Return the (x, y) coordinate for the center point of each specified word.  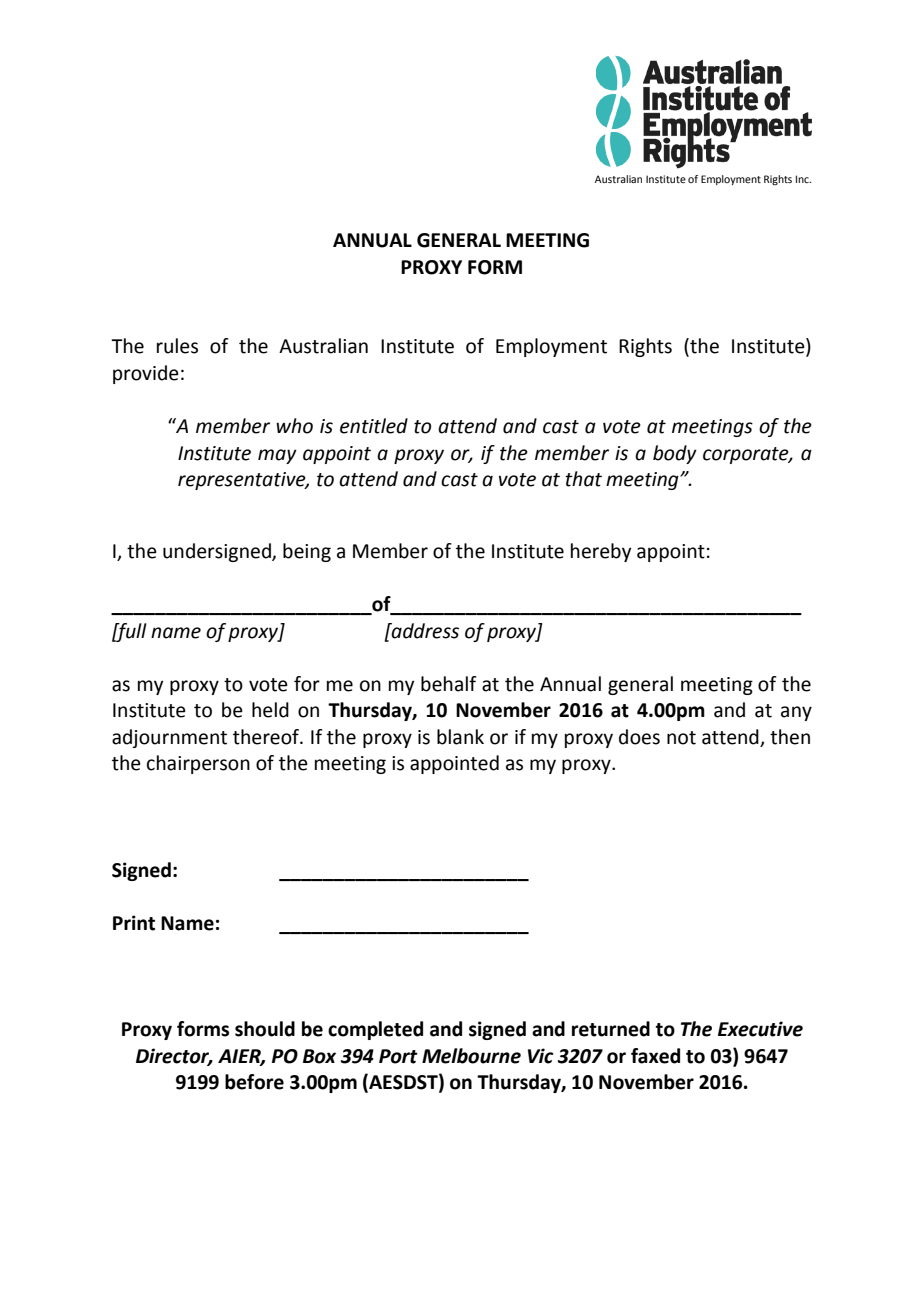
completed (375, 1030)
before (254, 1082)
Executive (760, 1029)
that (583, 479)
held (270, 710)
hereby (601, 552)
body (675, 454)
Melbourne (471, 1056)
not (681, 738)
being (307, 552)
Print (134, 923)
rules (177, 346)
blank (460, 737)
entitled (374, 426)
